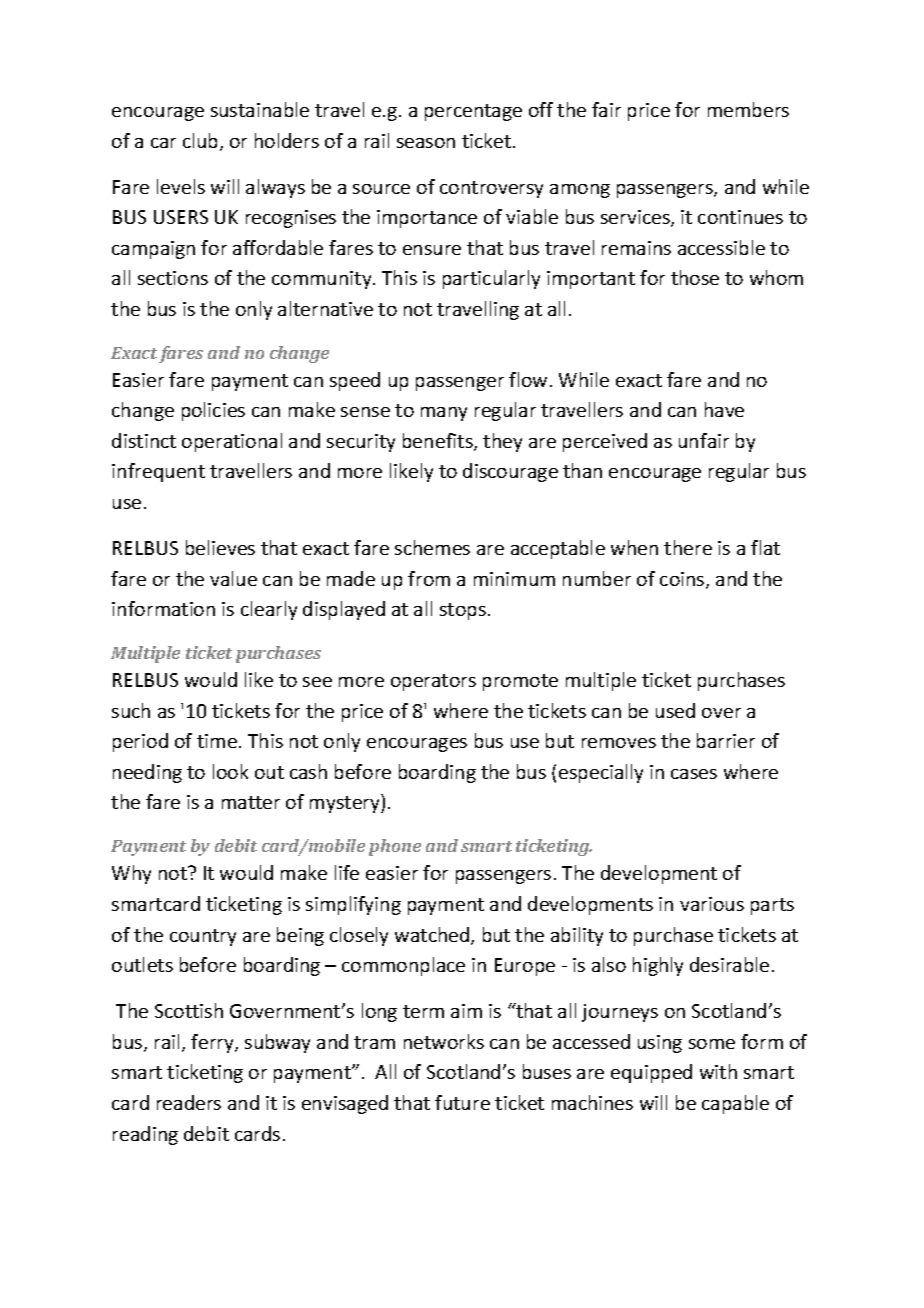 The height and width of the page is (1308, 924). Describe the element at coordinates (233, 578) in the page. I see `value` at that location.
